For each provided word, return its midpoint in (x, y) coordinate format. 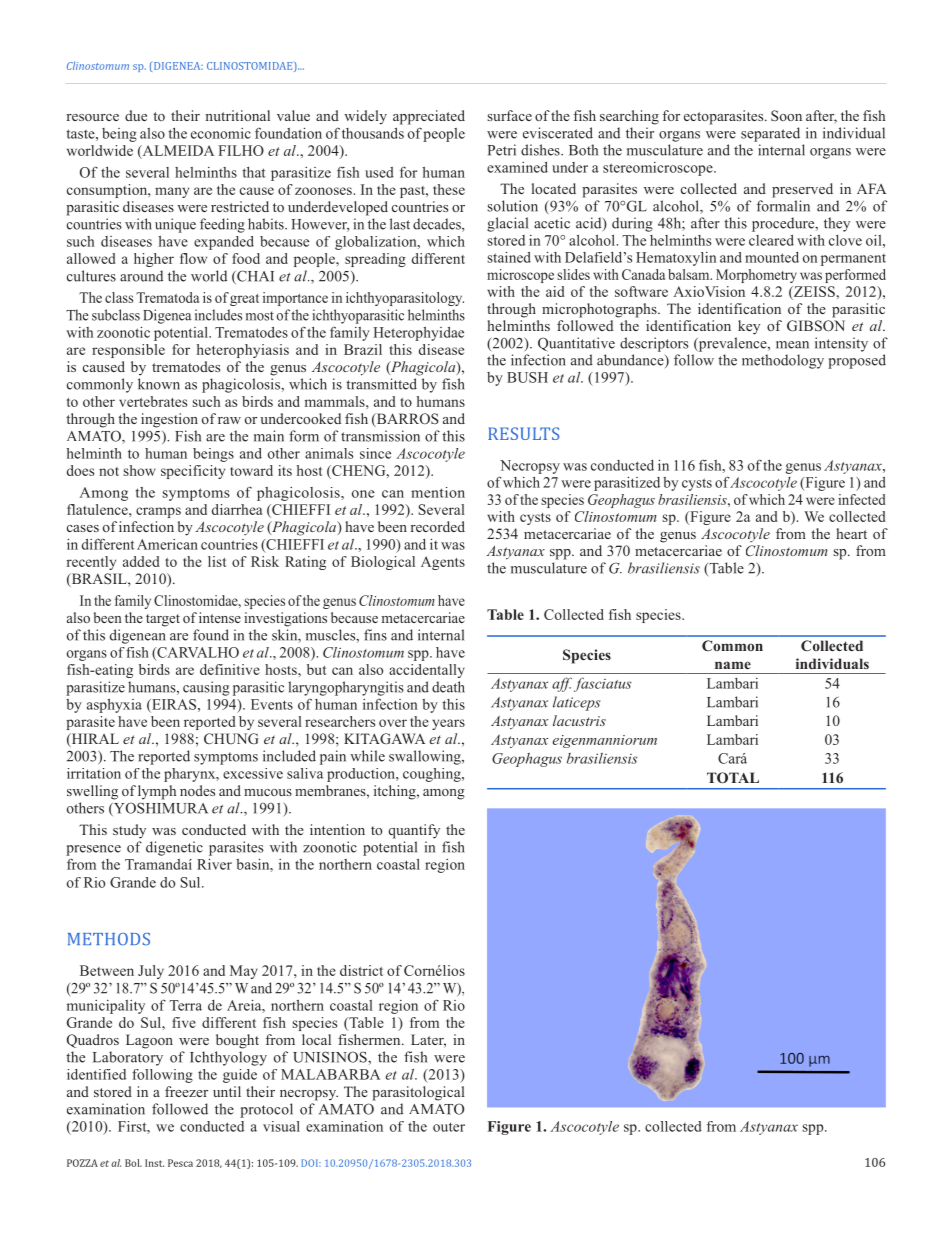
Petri (502, 150)
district (361, 970)
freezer (186, 1091)
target (163, 620)
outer (449, 1127)
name (733, 665)
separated (770, 134)
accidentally (427, 671)
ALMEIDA (177, 151)
